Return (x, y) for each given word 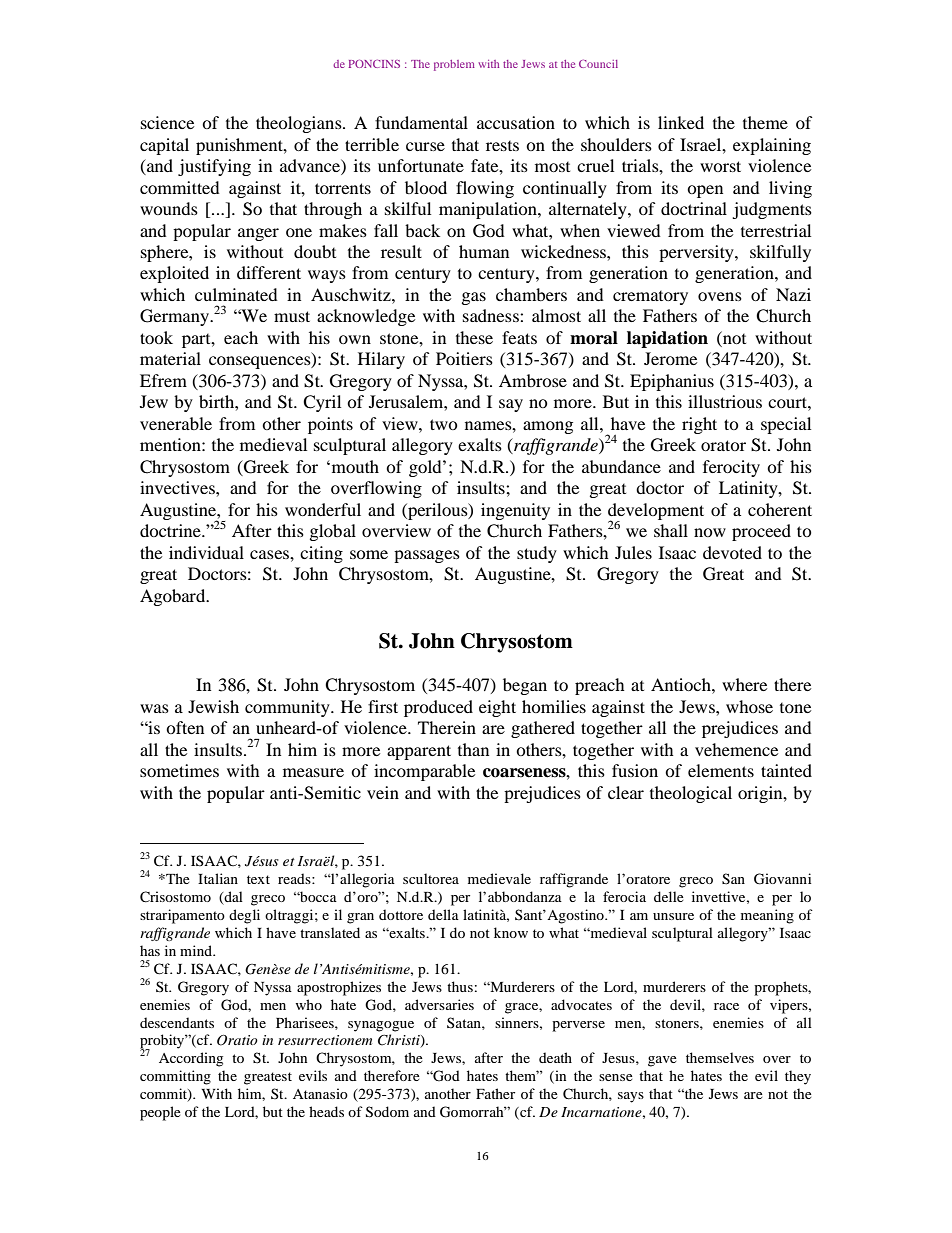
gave (662, 1061)
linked (681, 122)
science (167, 122)
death (555, 1057)
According (191, 1059)
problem (454, 65)
